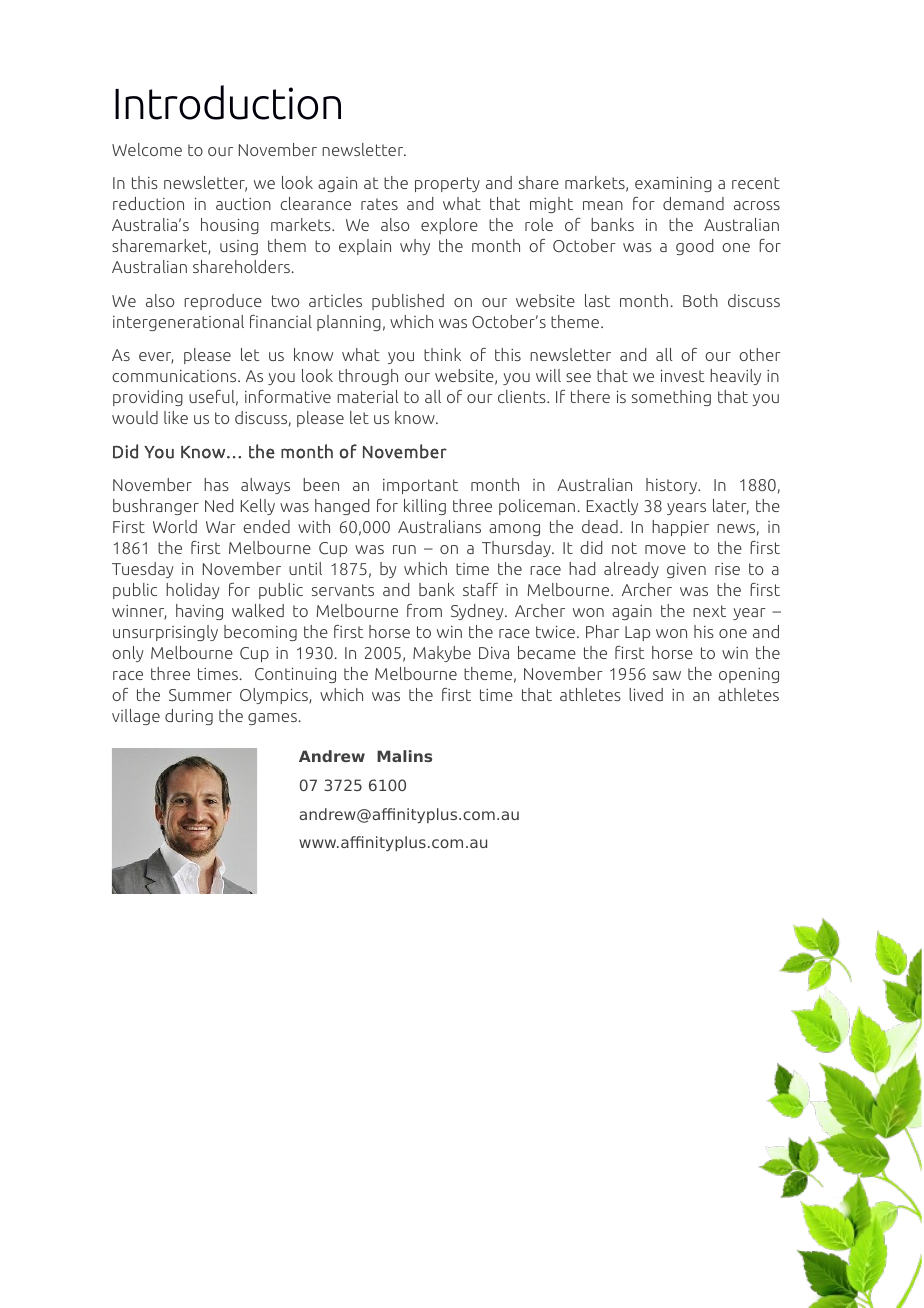 The width and height of the screenshot is (924, 1308). I want to click on like, so click(176, 417).
